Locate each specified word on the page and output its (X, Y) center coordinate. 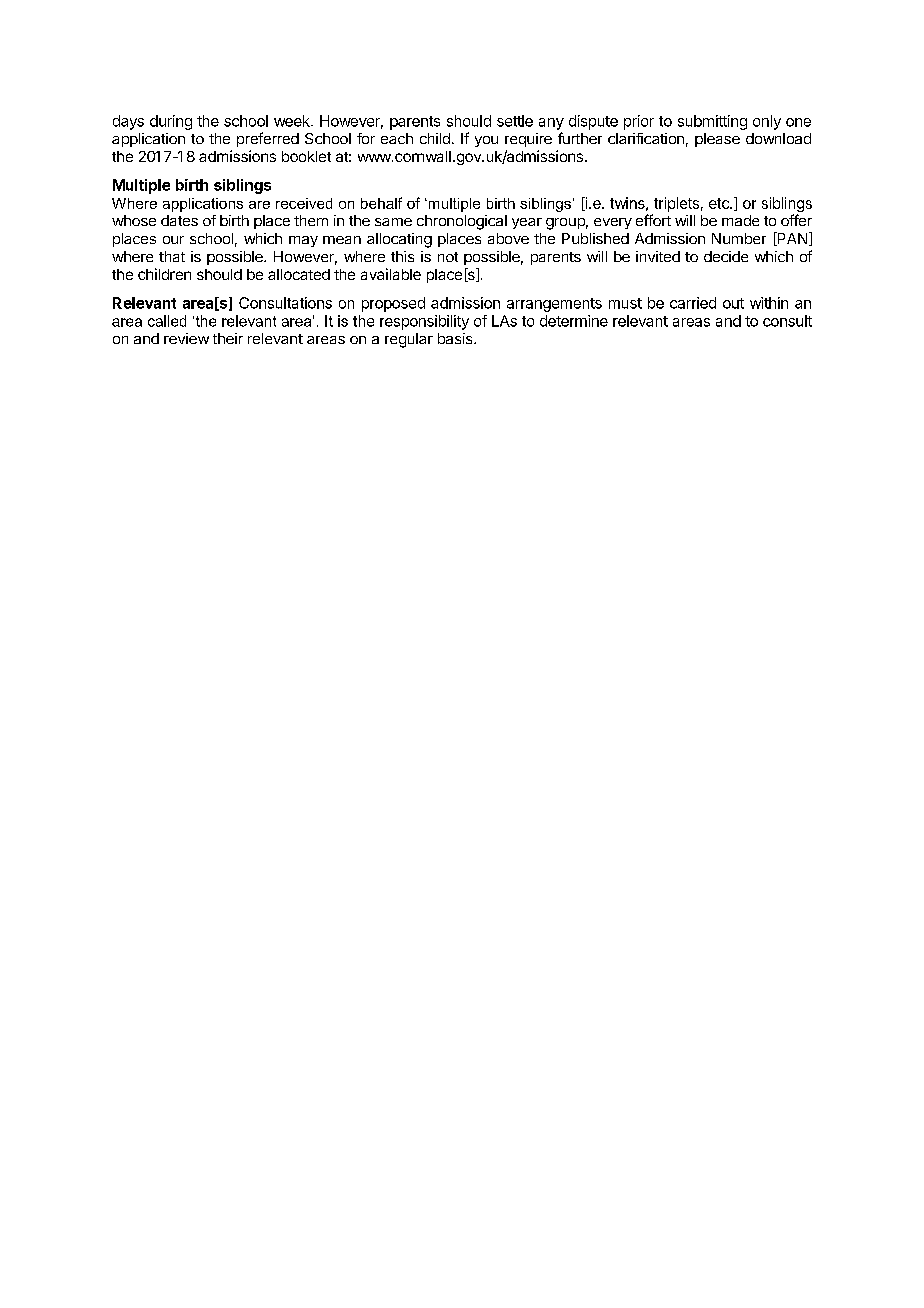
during (171, 122)
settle (515, 121)
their (228, 338)
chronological (462, 222)
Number (739, 238)
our (173, 240)
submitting (712, 122)
